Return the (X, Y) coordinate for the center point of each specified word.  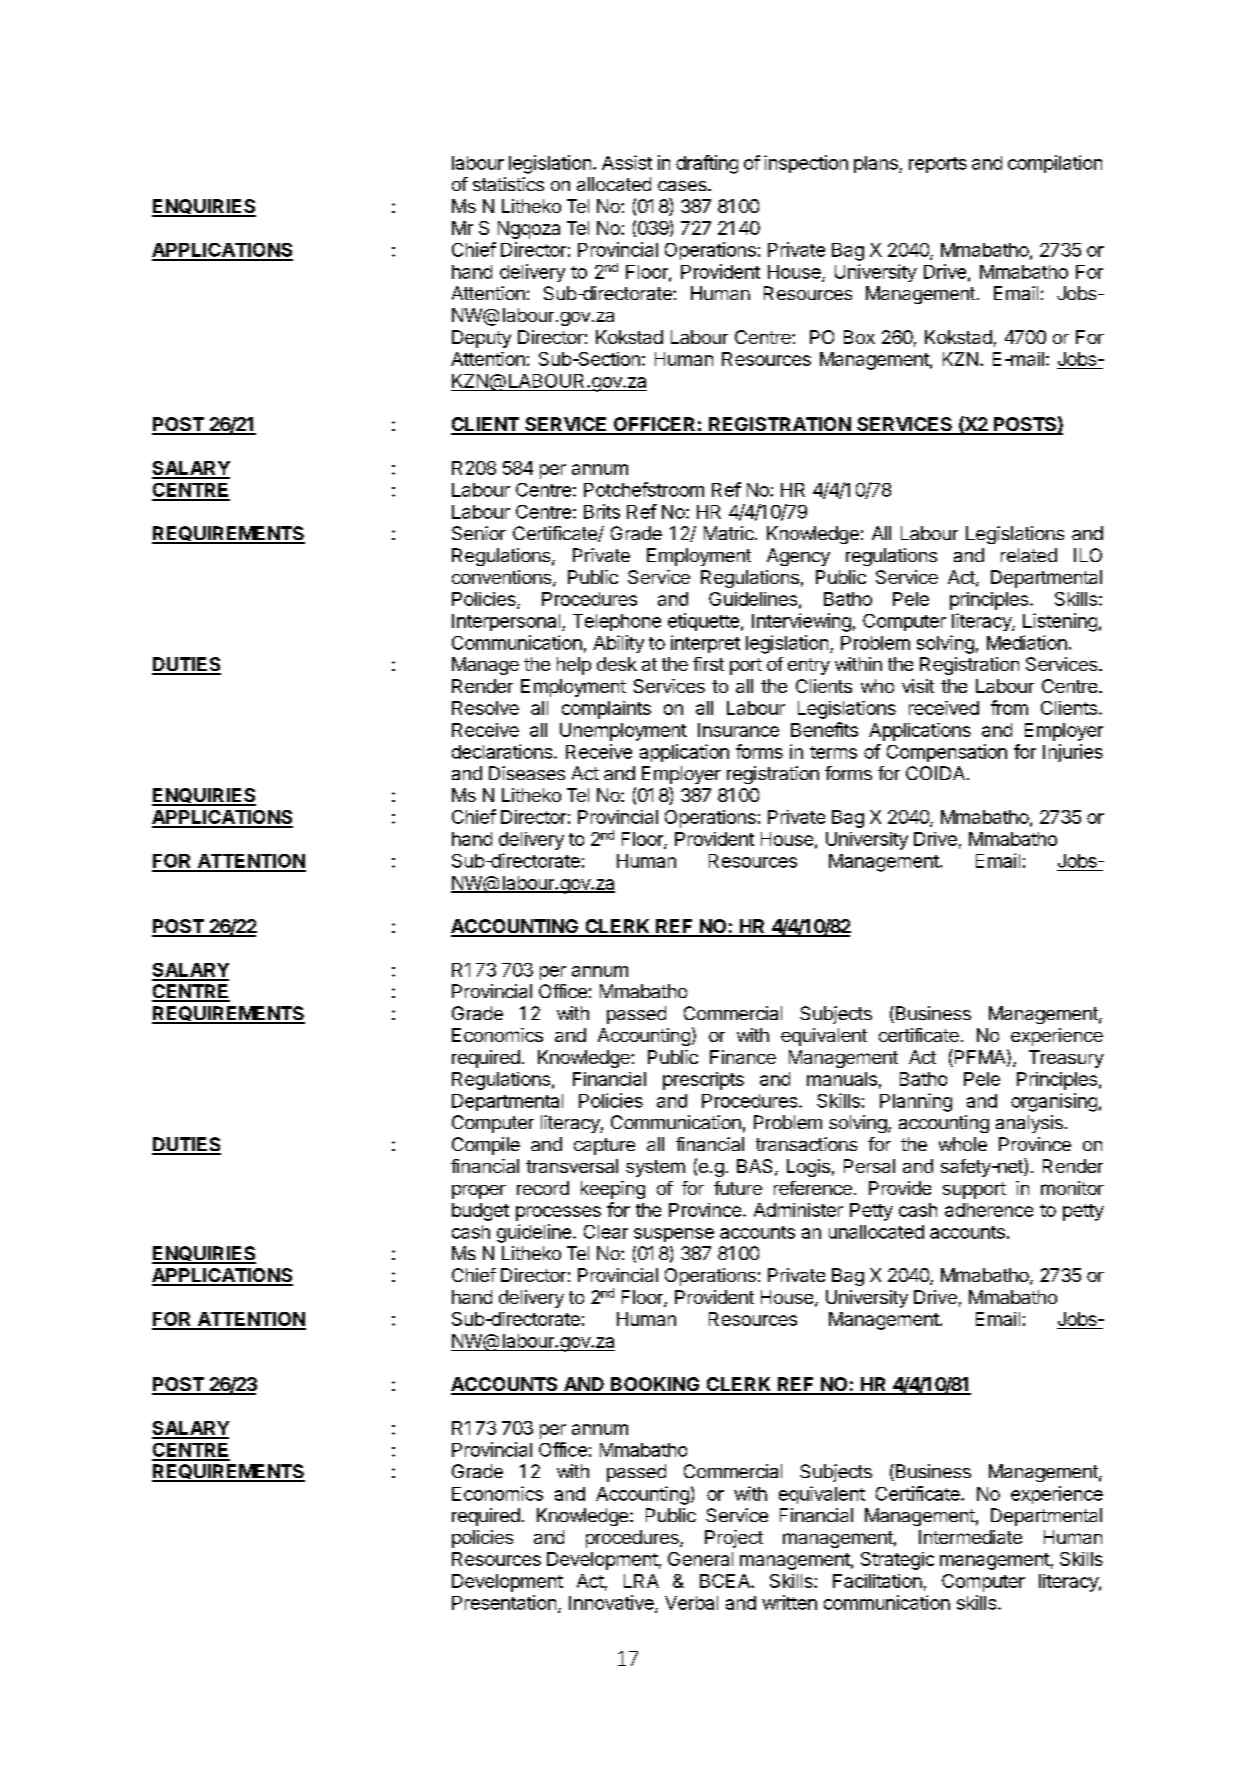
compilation (1055, 164)
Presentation (504, 1602)
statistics (508, 184)
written (789, 1602)
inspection (806, 164)
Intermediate (970, 1537)
